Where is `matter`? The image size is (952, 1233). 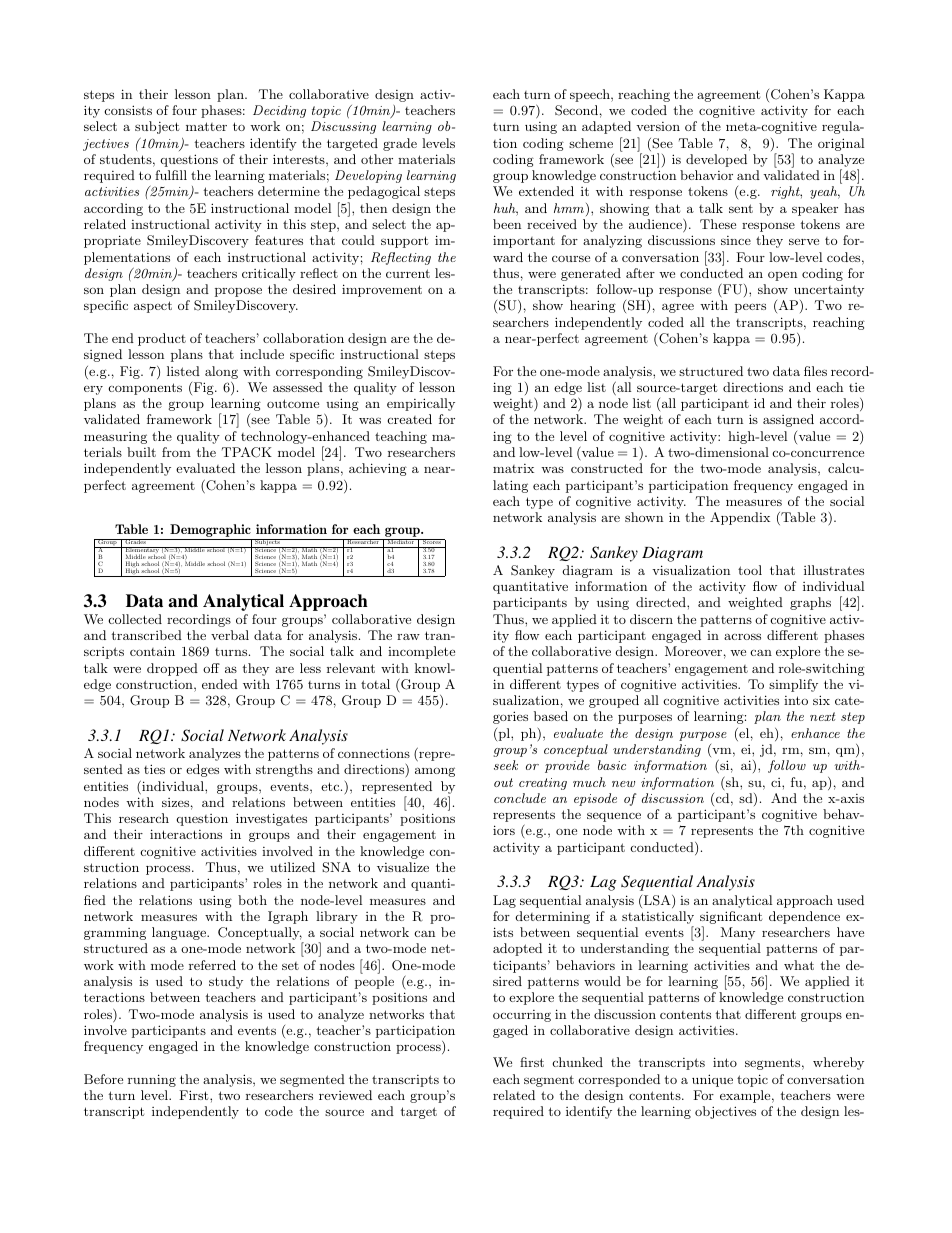
matter is located at coordinates (206, 126).
